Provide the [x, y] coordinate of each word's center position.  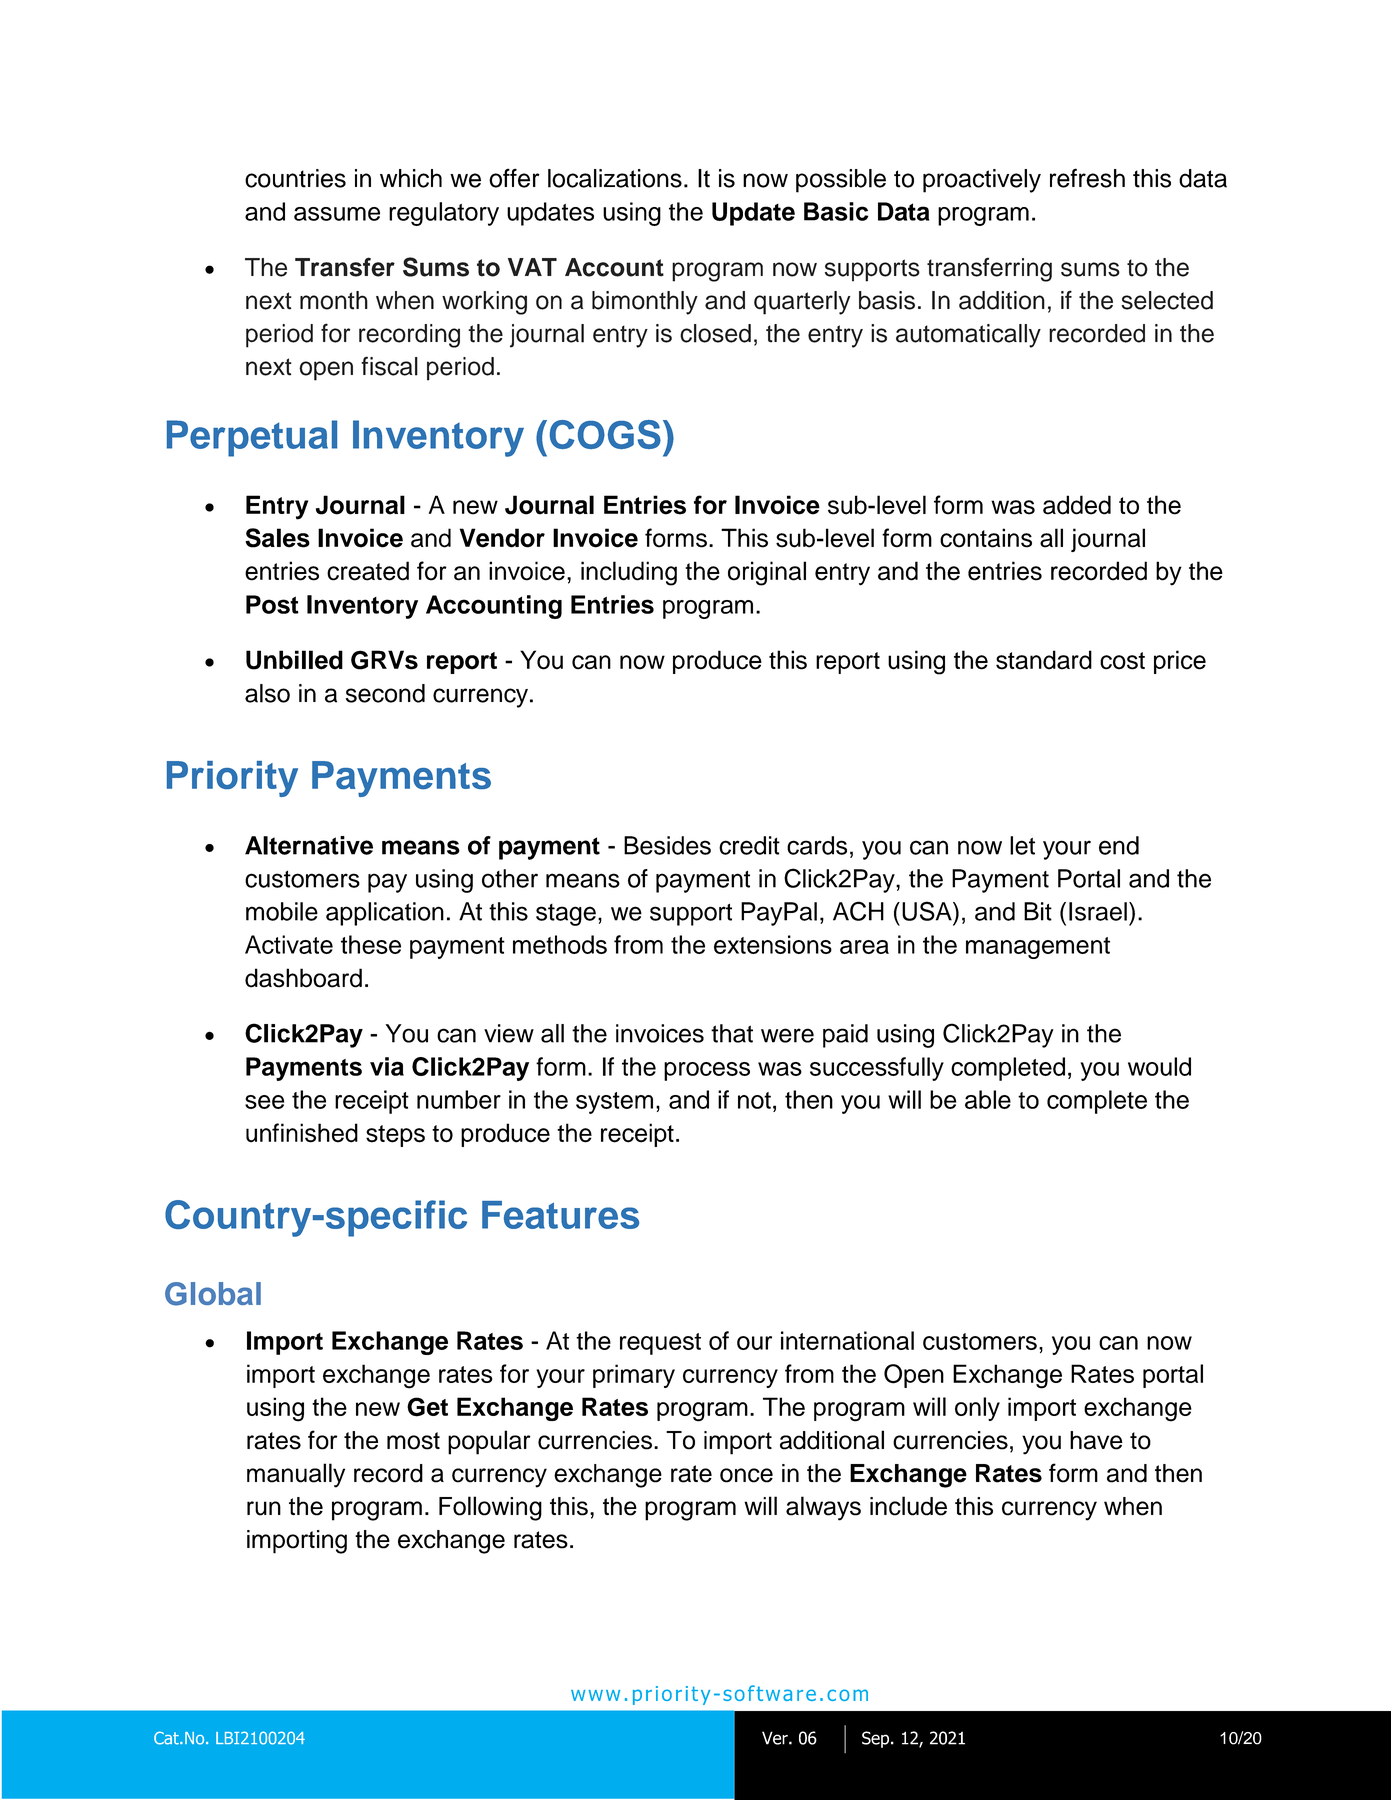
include [908, 1506]
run [264, 1508]
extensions [773, 944]
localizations [615, 178]
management [1038, 948]
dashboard [303, 978]
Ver [776, 1738]
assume [337, 214]
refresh [1087, 178]
